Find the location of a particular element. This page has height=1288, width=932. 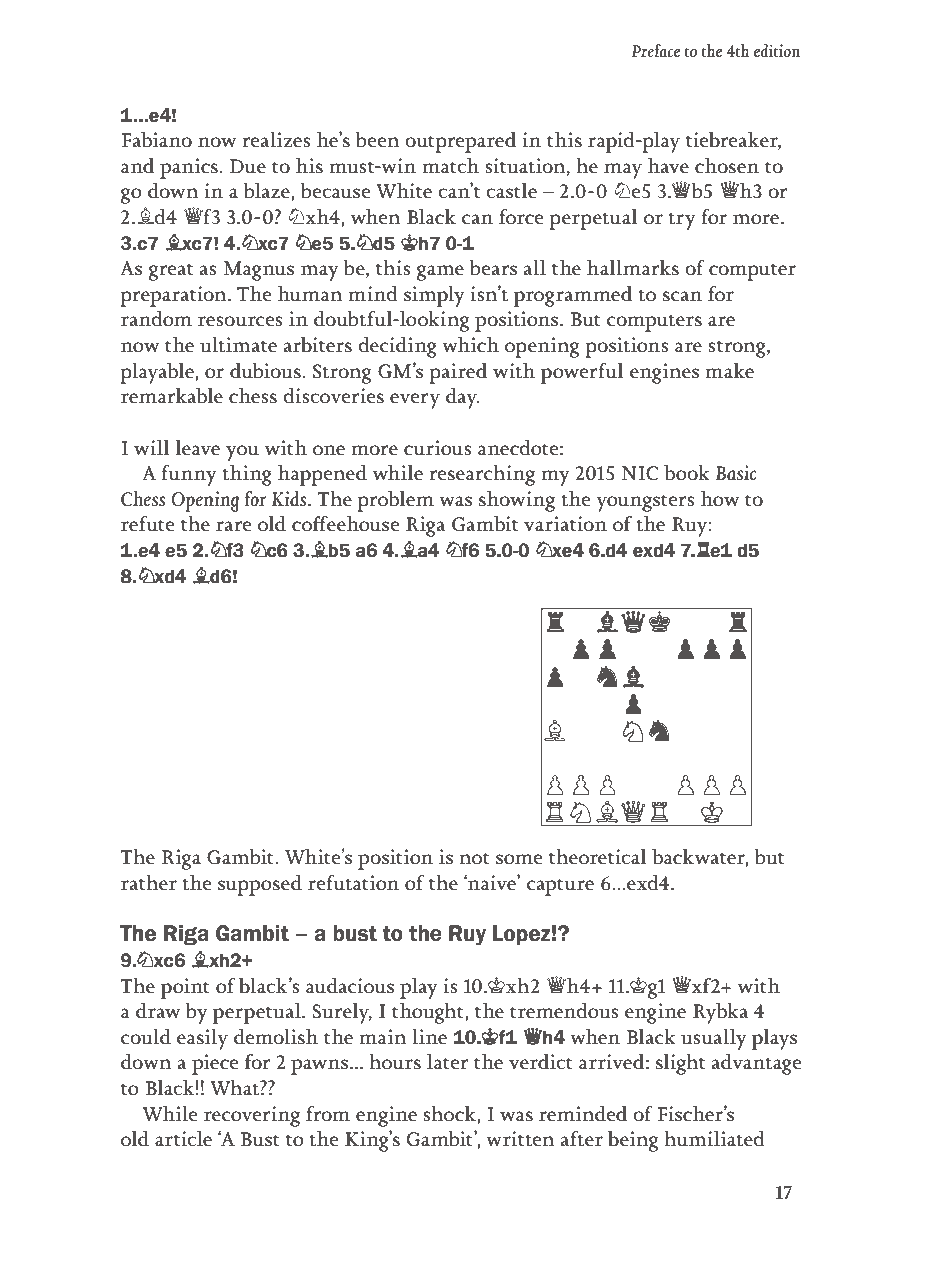

leave is located at coordinates (198, 447).
